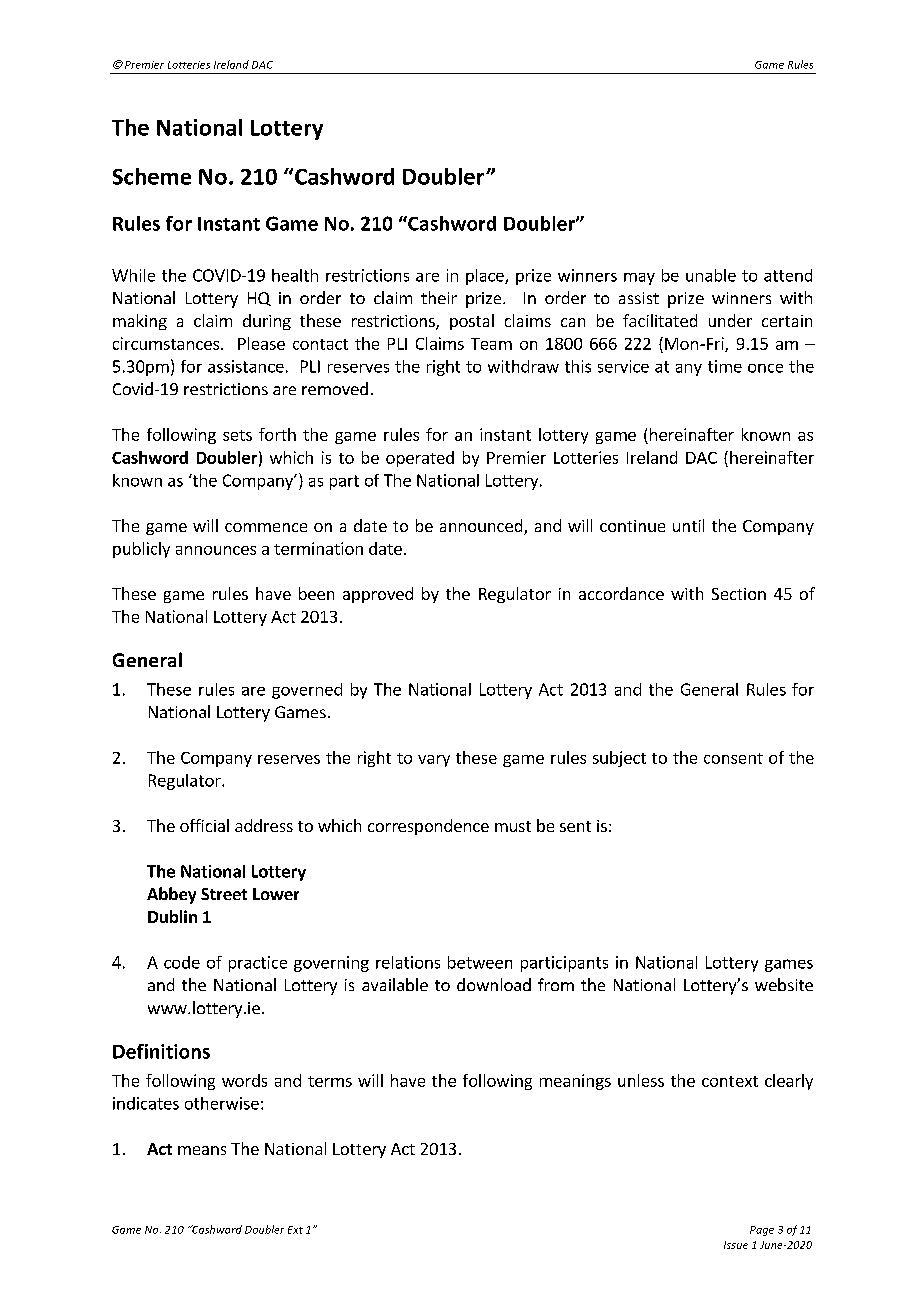 This screenshot has width=924, height=1308. I want to click on Scheme, so click(152, 176).
